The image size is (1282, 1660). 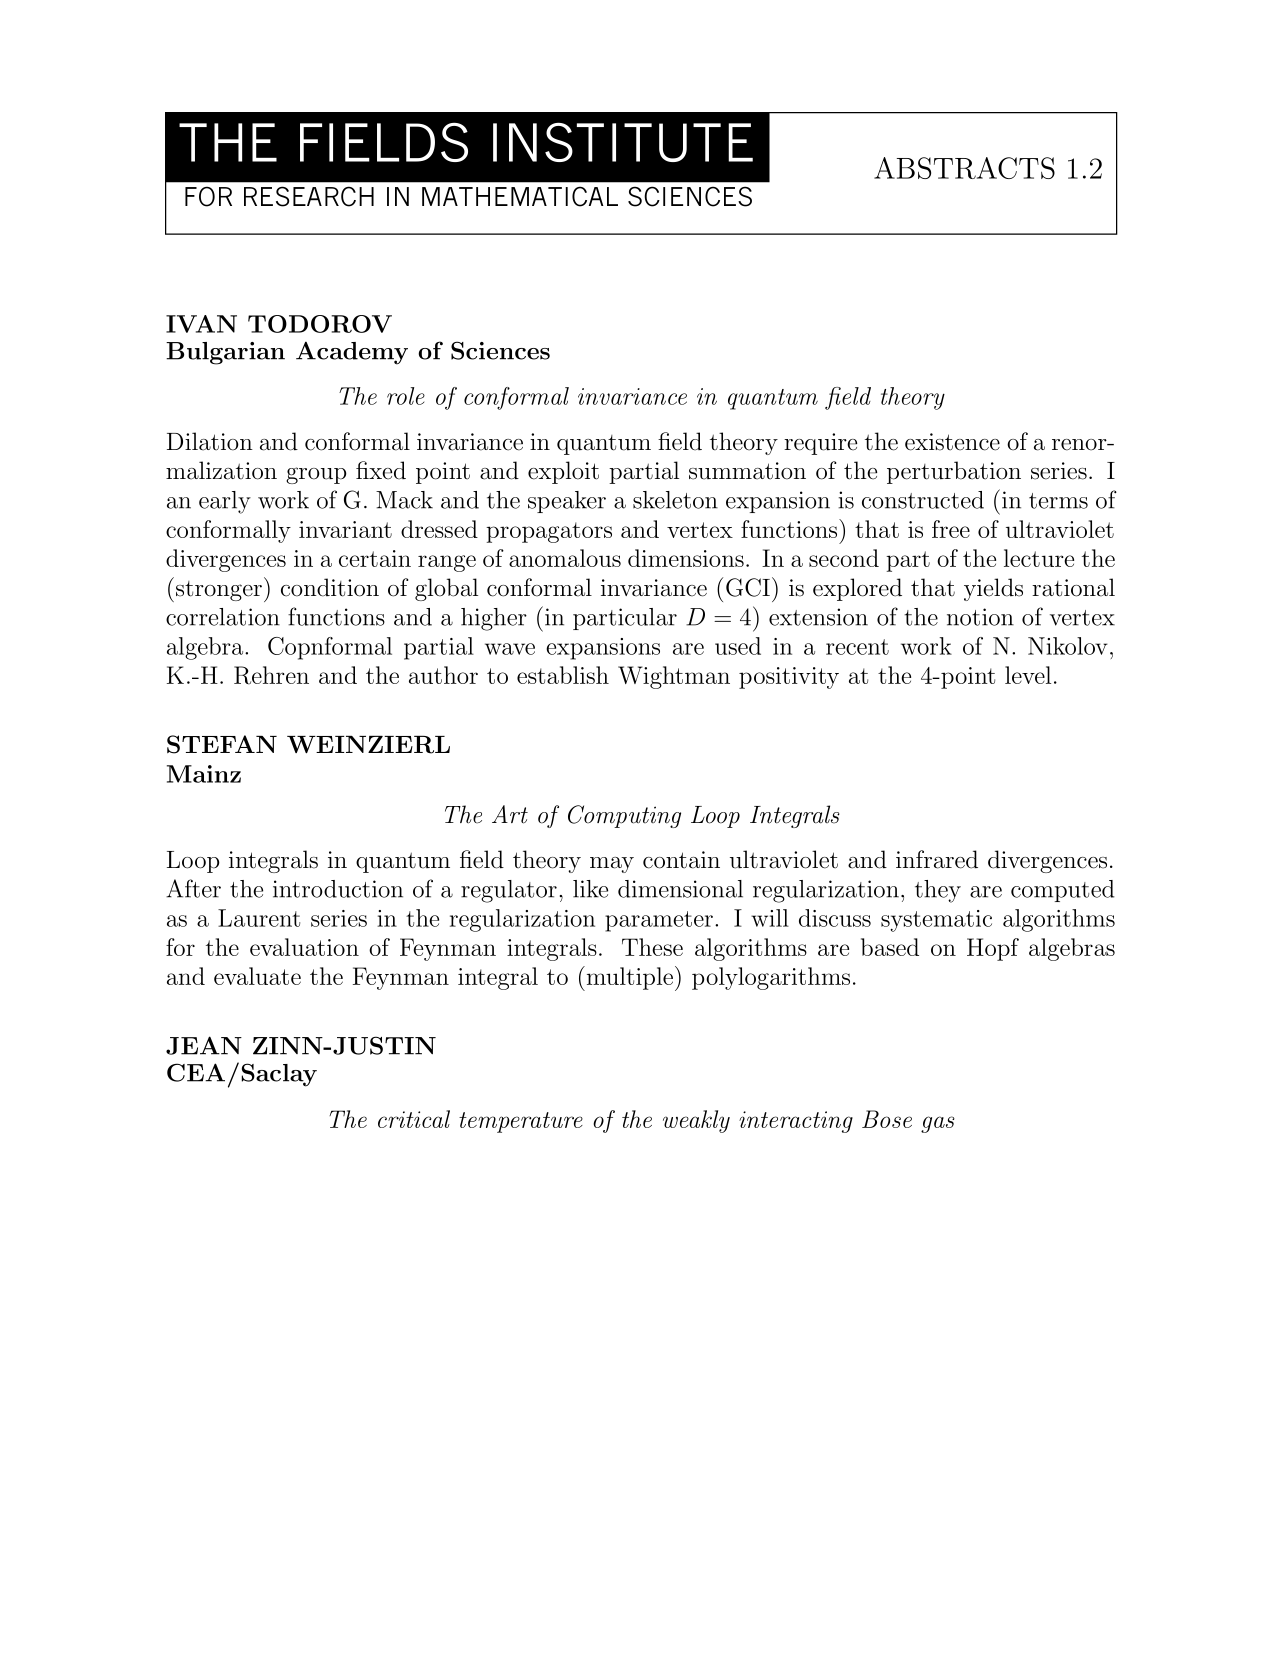 I want to click on early, so click(x=225, y=502).
